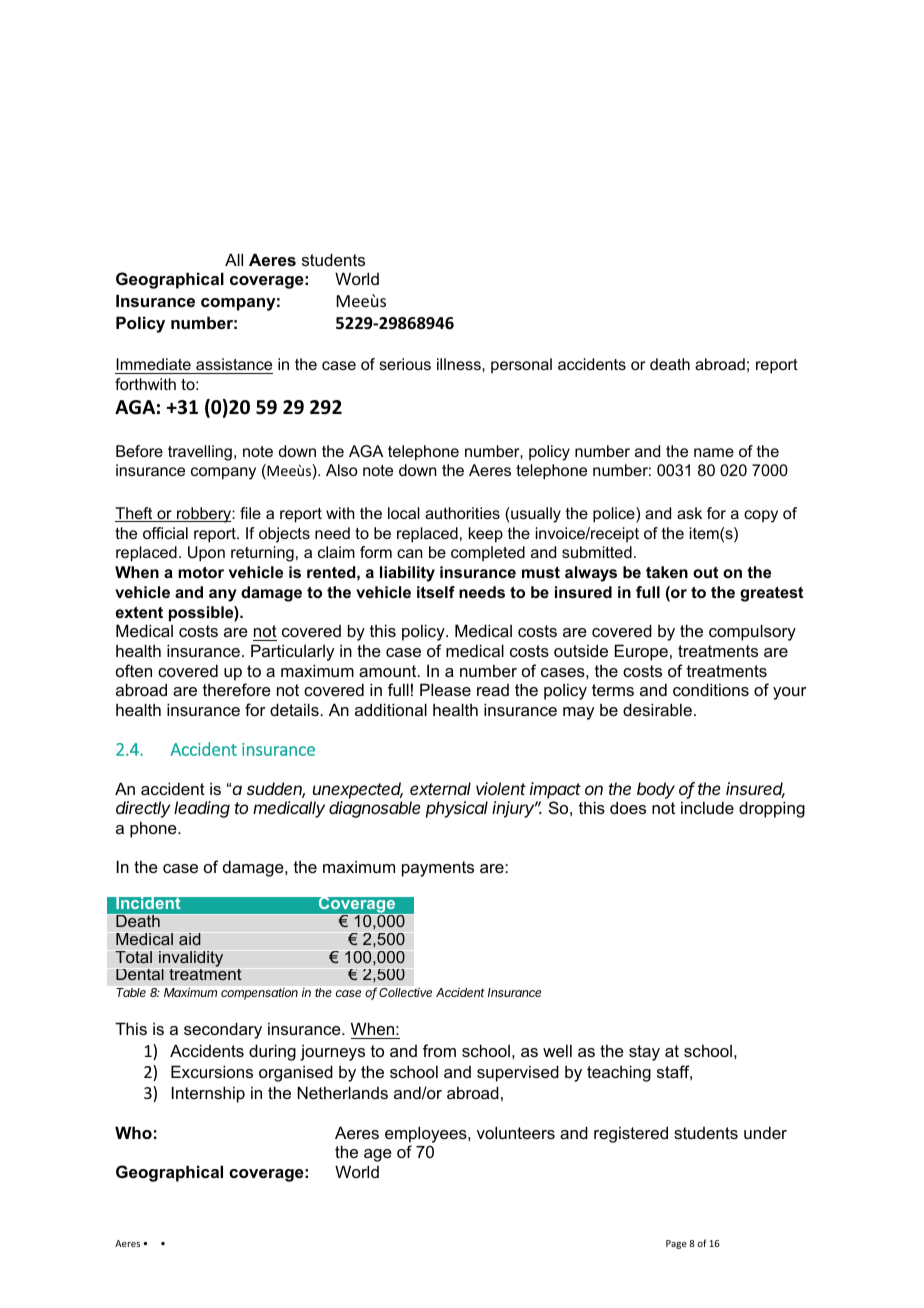  I want to click on assistance, so click(233, 366).
